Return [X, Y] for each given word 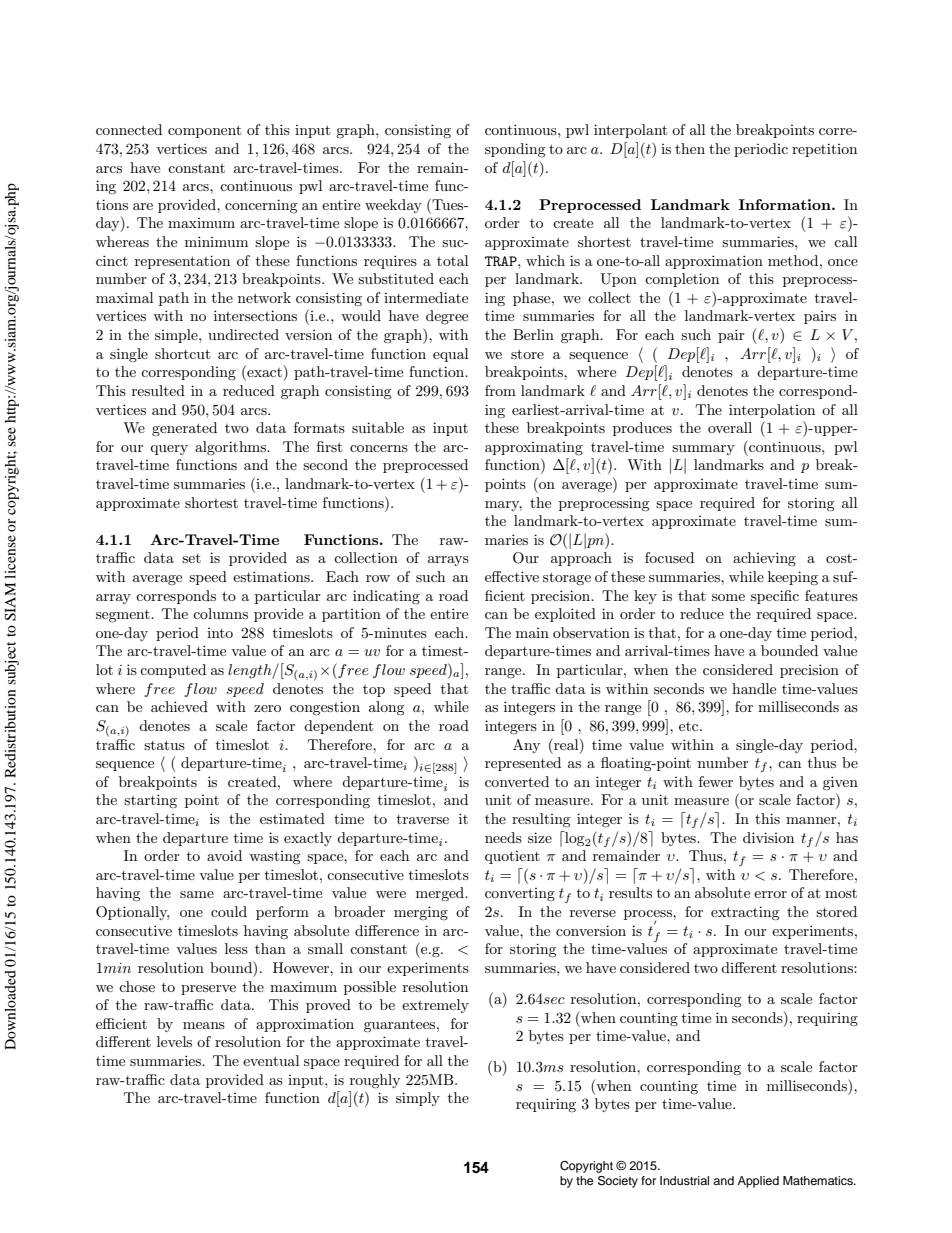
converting [520, 894]
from [500, 390]
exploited [565, 615]
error [770, 894]
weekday [393, 206]
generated [184, 429]
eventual [271, 1060]
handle [754, 688]
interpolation [772, 411]
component [204, 131]
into [220, 633]
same [197, 894]
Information [786, 204]
